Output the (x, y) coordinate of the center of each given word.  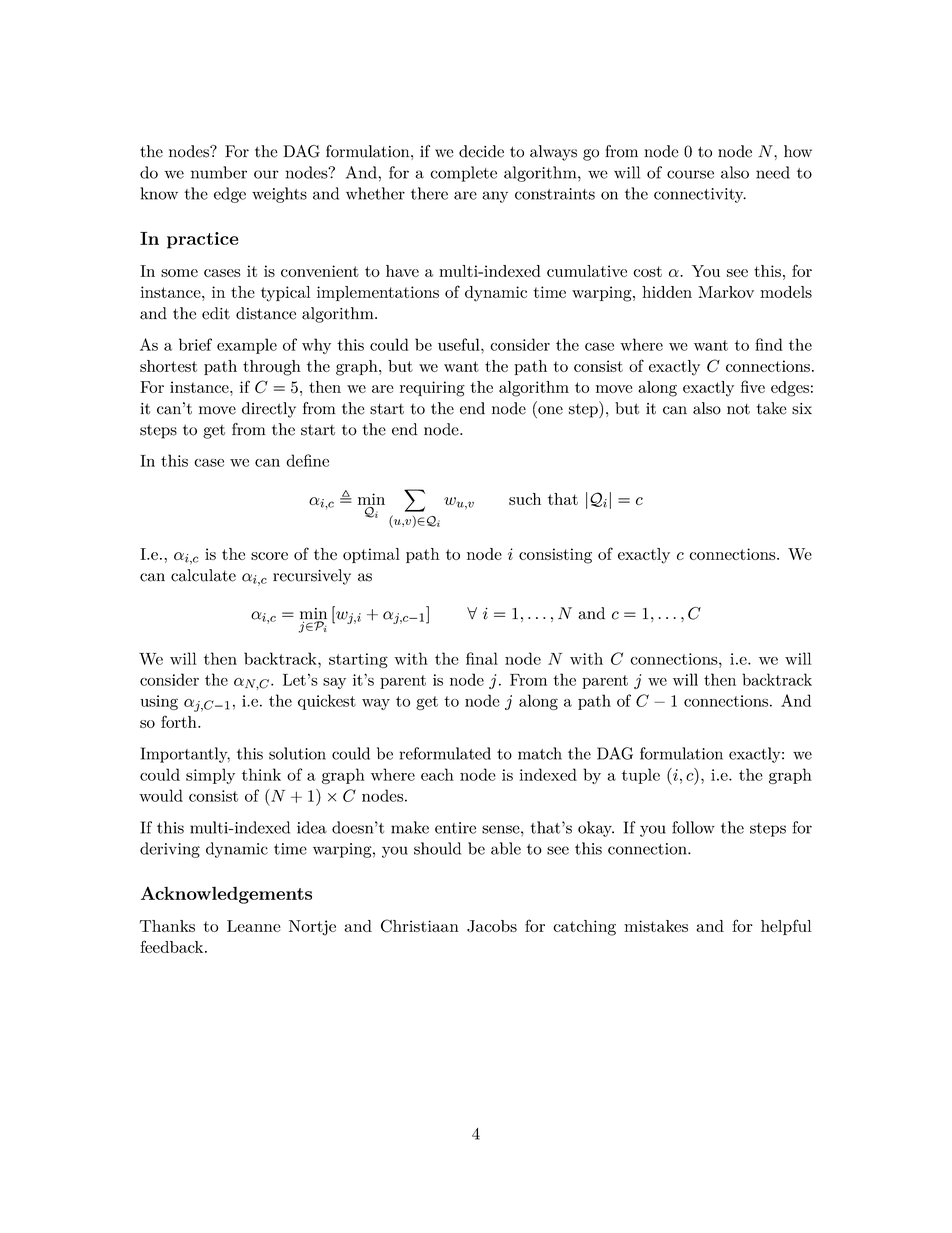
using (159, 702)
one (550, 410)
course (690, 174)
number (219, 172)
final (482, 658)
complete (463, 174)
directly (269, 410)
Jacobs (492, 926)
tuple (641, 776)
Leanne (254, 926)
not (738, 409)
